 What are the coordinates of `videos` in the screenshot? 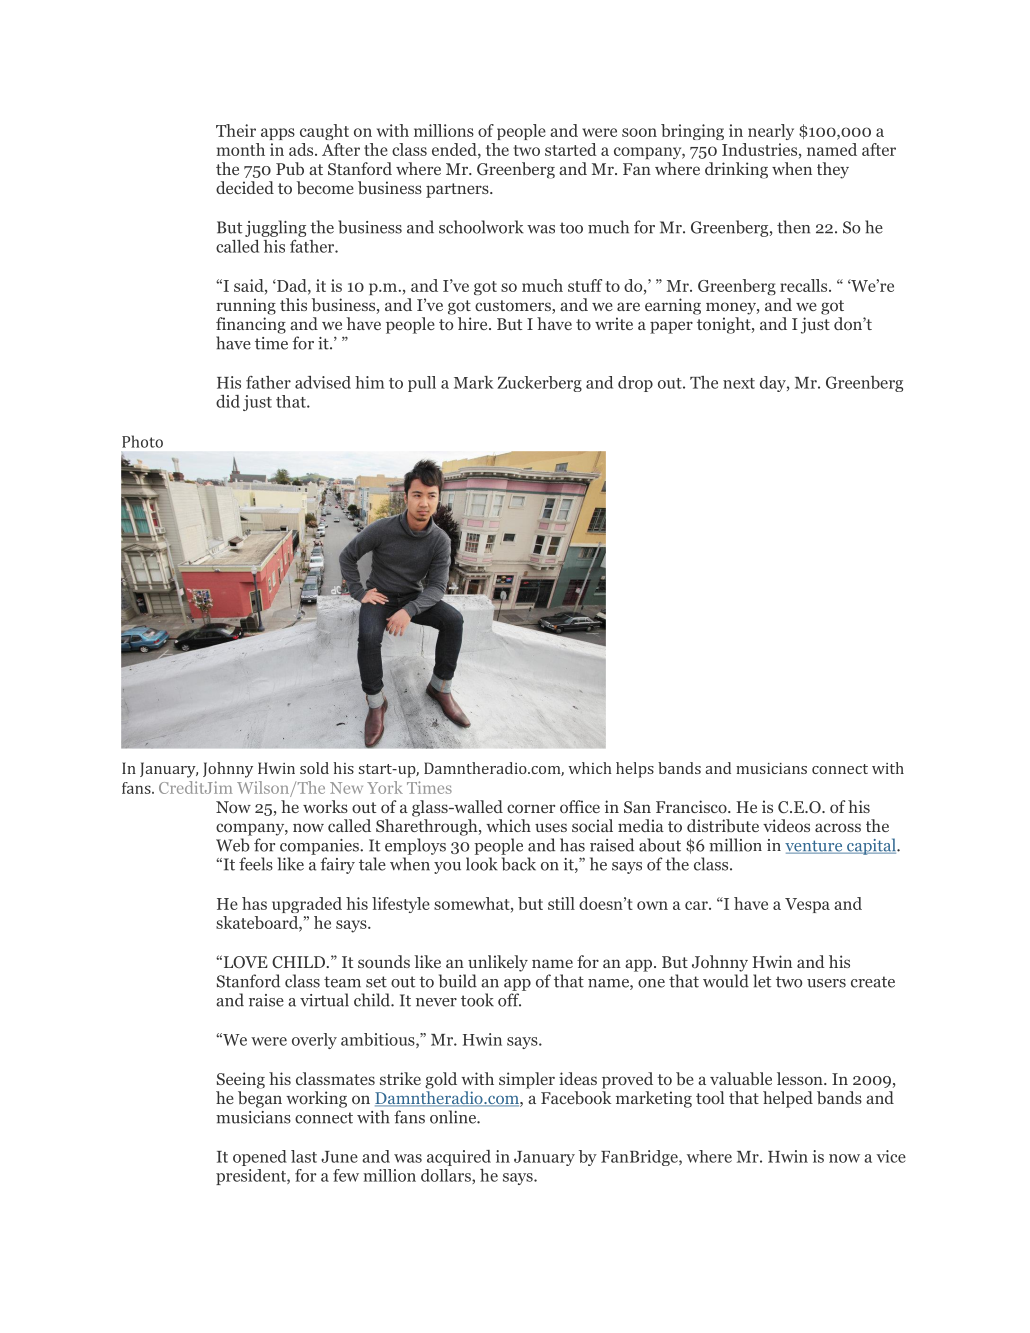 It's located at (786, 825).
